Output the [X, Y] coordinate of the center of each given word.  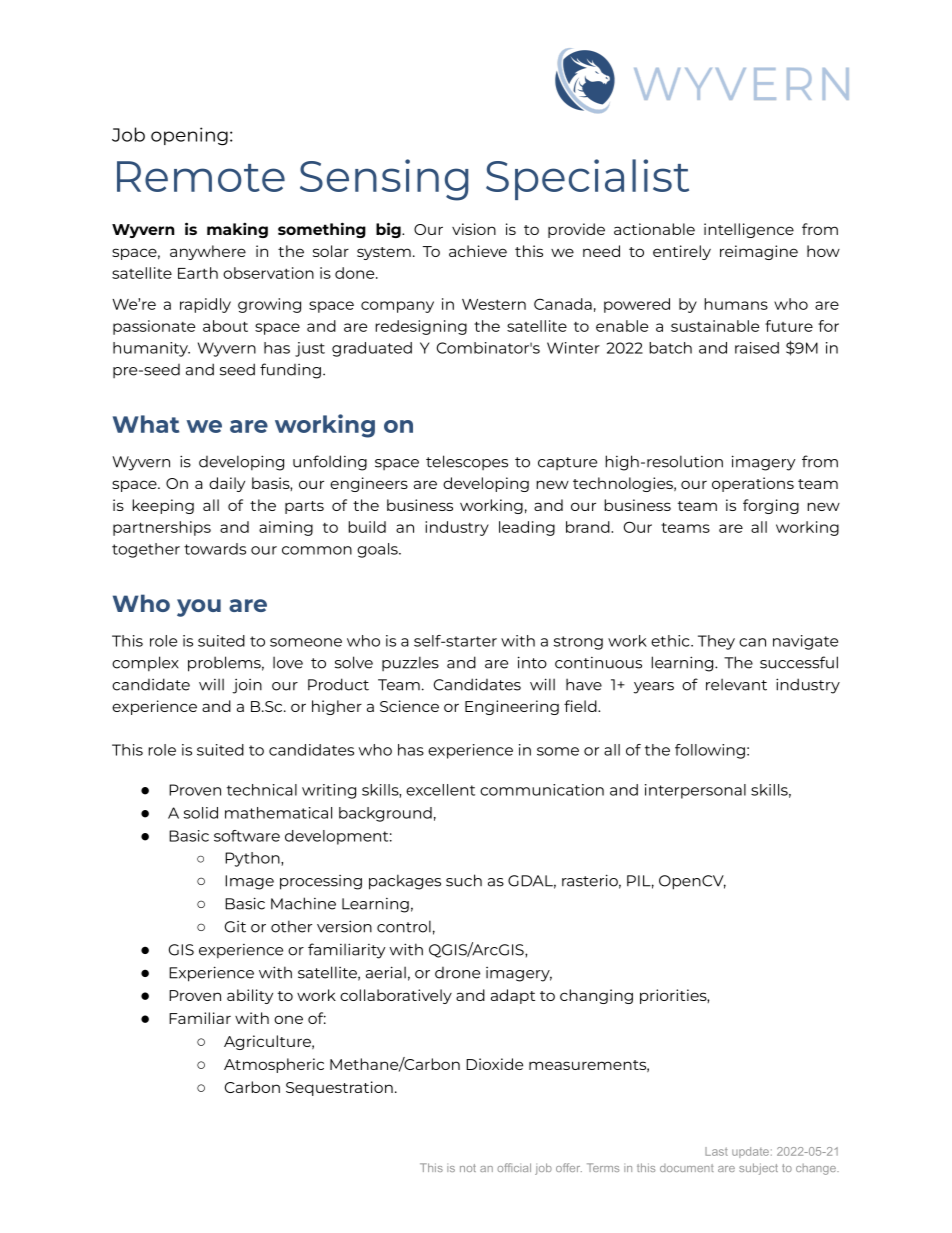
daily [227, 484]
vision [474, 229]
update [750, 1152]
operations [753, 484]
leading [527, 528]
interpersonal [695, 791]
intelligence [749, 230]
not [468, 1168]
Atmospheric [274, 1065]
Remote [201, 176]
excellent [440, 790]
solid [201, 813]
